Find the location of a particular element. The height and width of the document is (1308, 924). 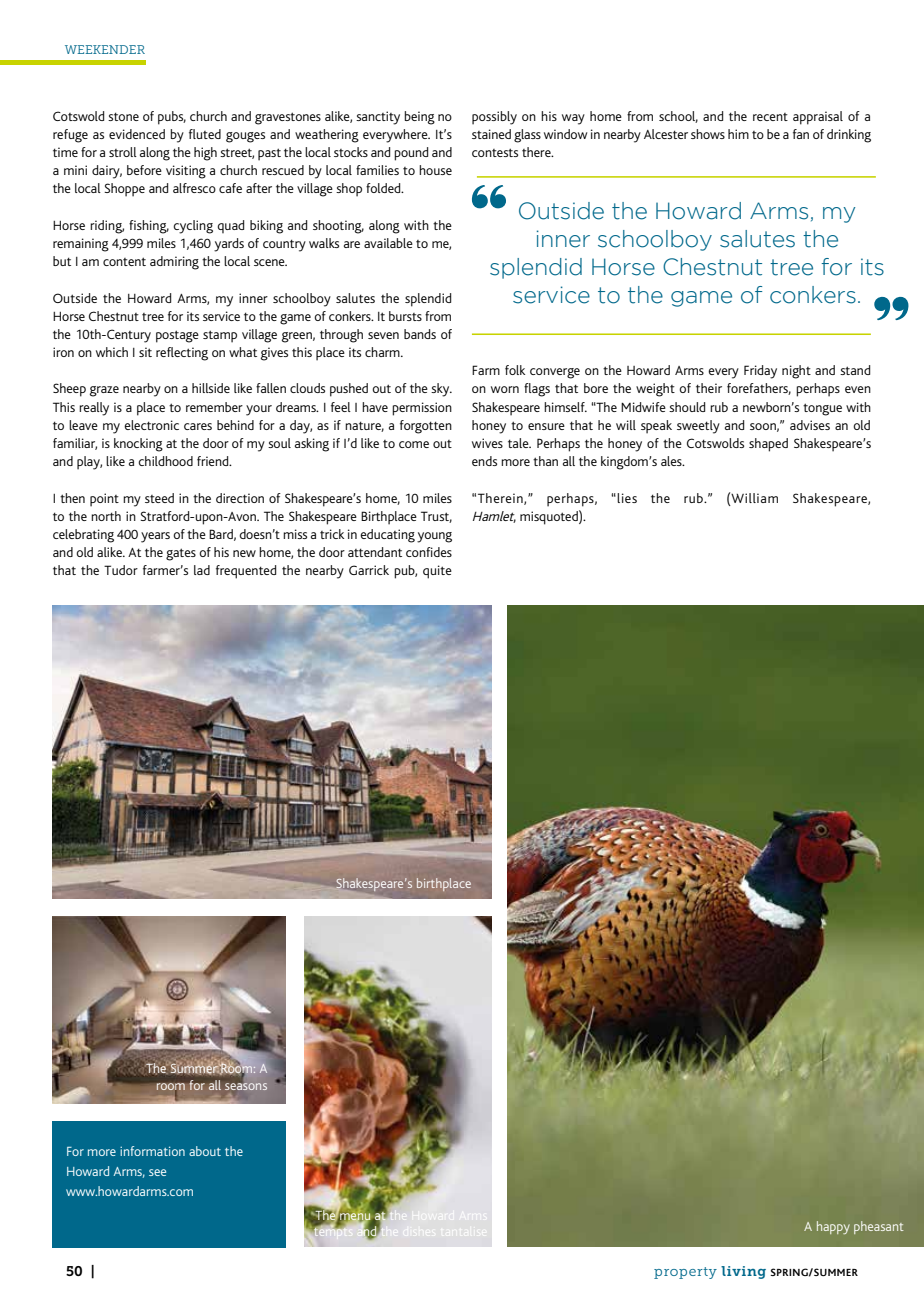

fan is located at coordinates (801, 134).
